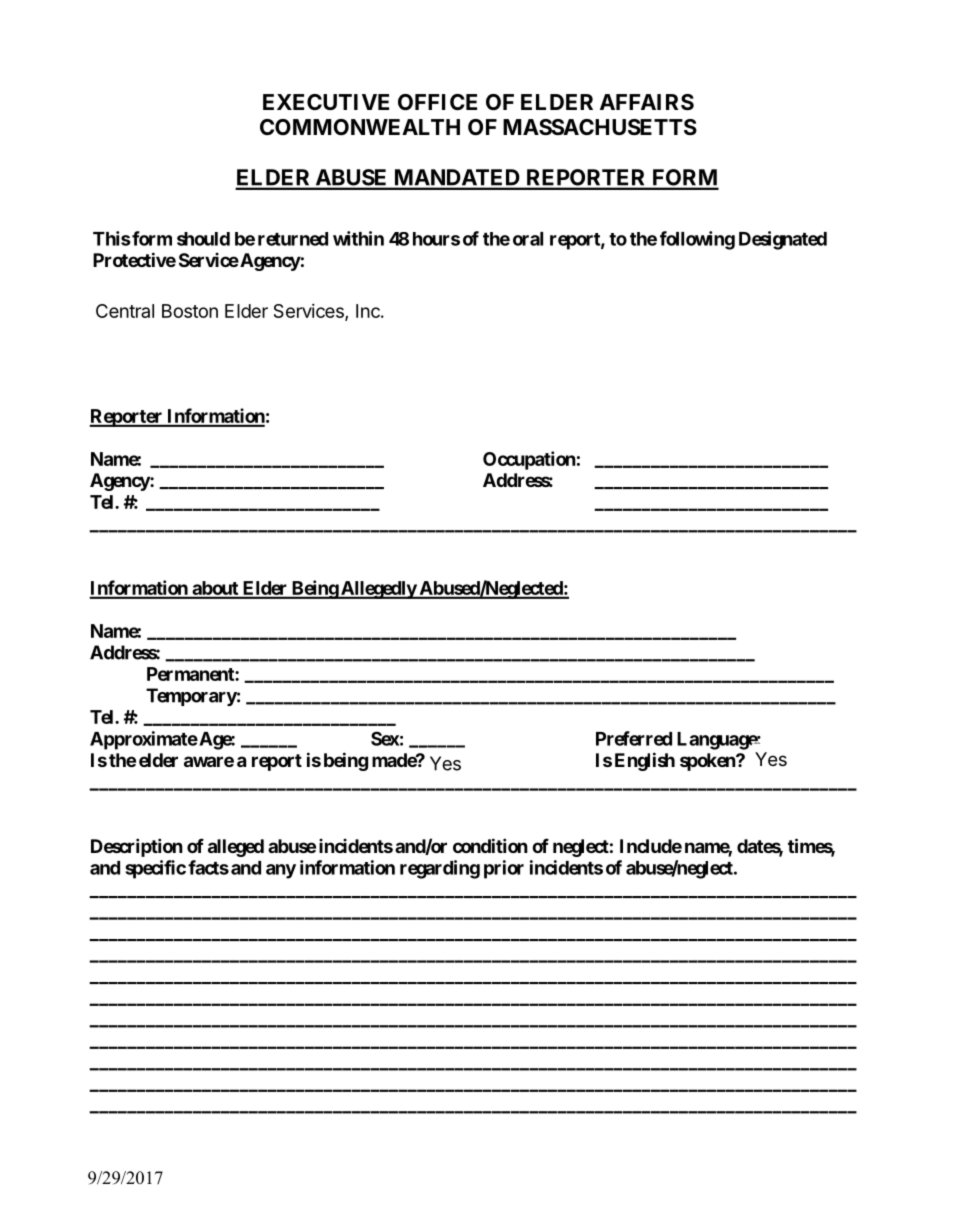 Image resolution: width=954 pixels, height=1232 pixels. I want to click on OFFICE, so click(437, 102).
